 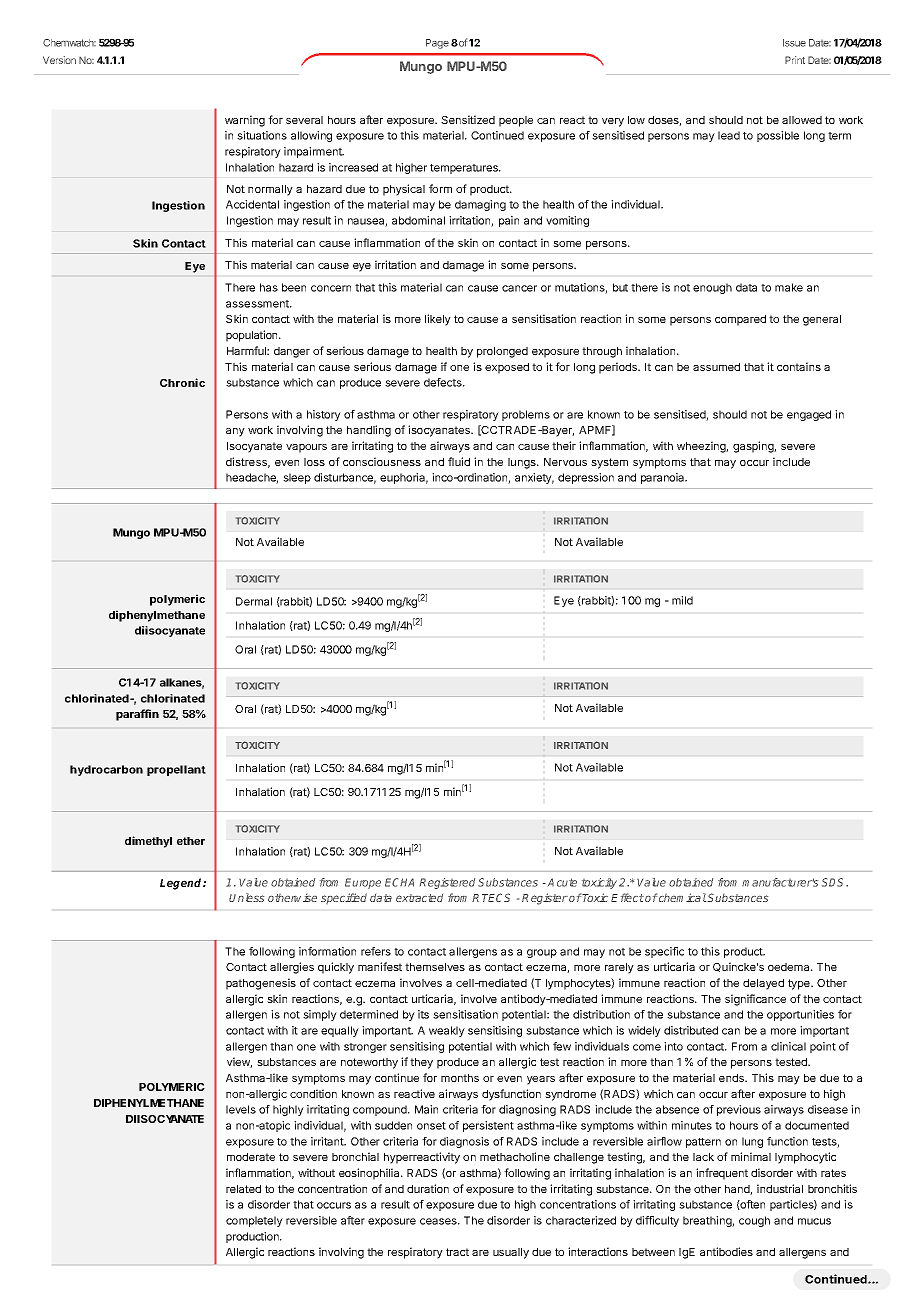 I want to click on any, so click(x=235, y=432).
